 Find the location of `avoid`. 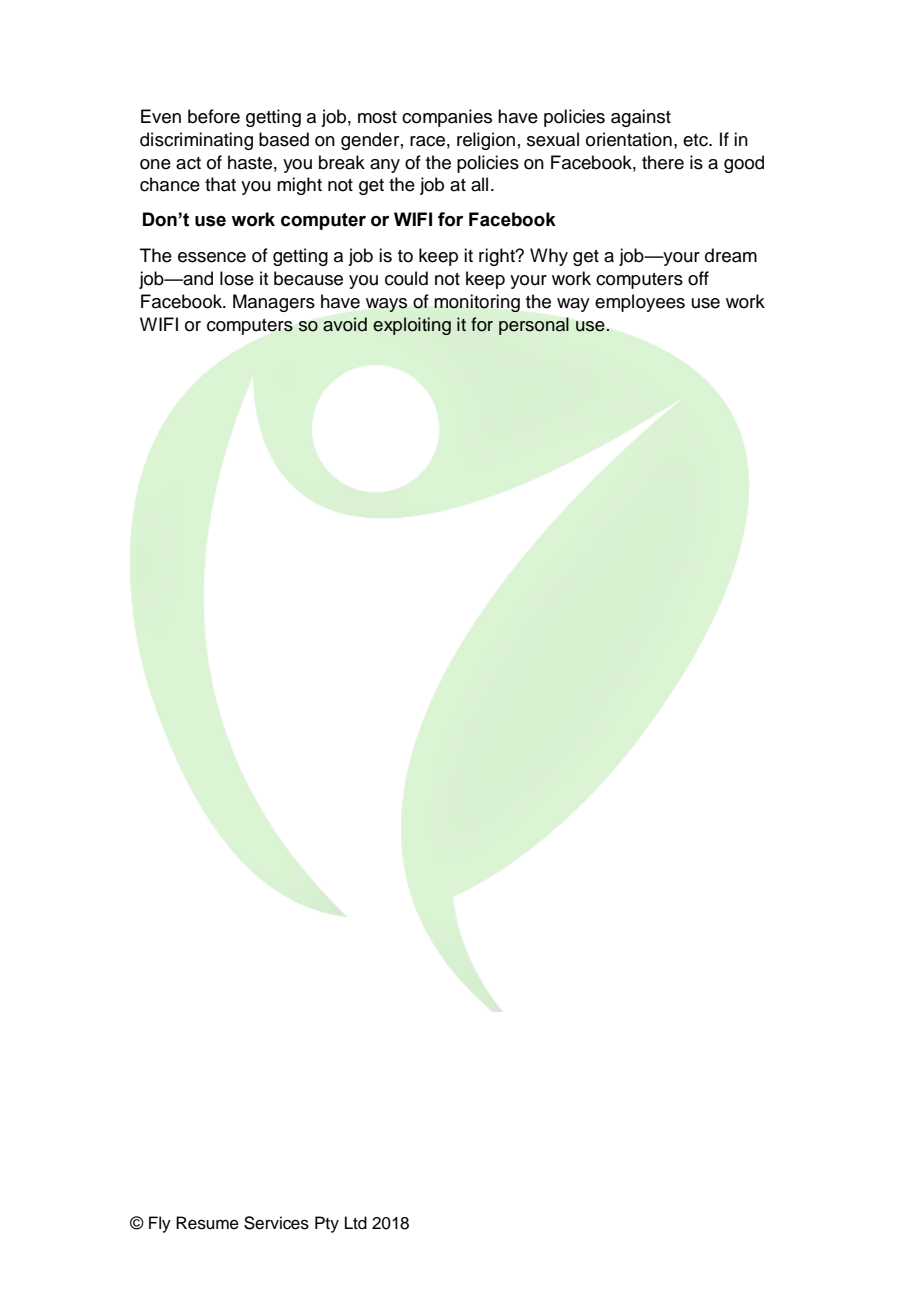

avoid is located at coordinates (345, 324).
